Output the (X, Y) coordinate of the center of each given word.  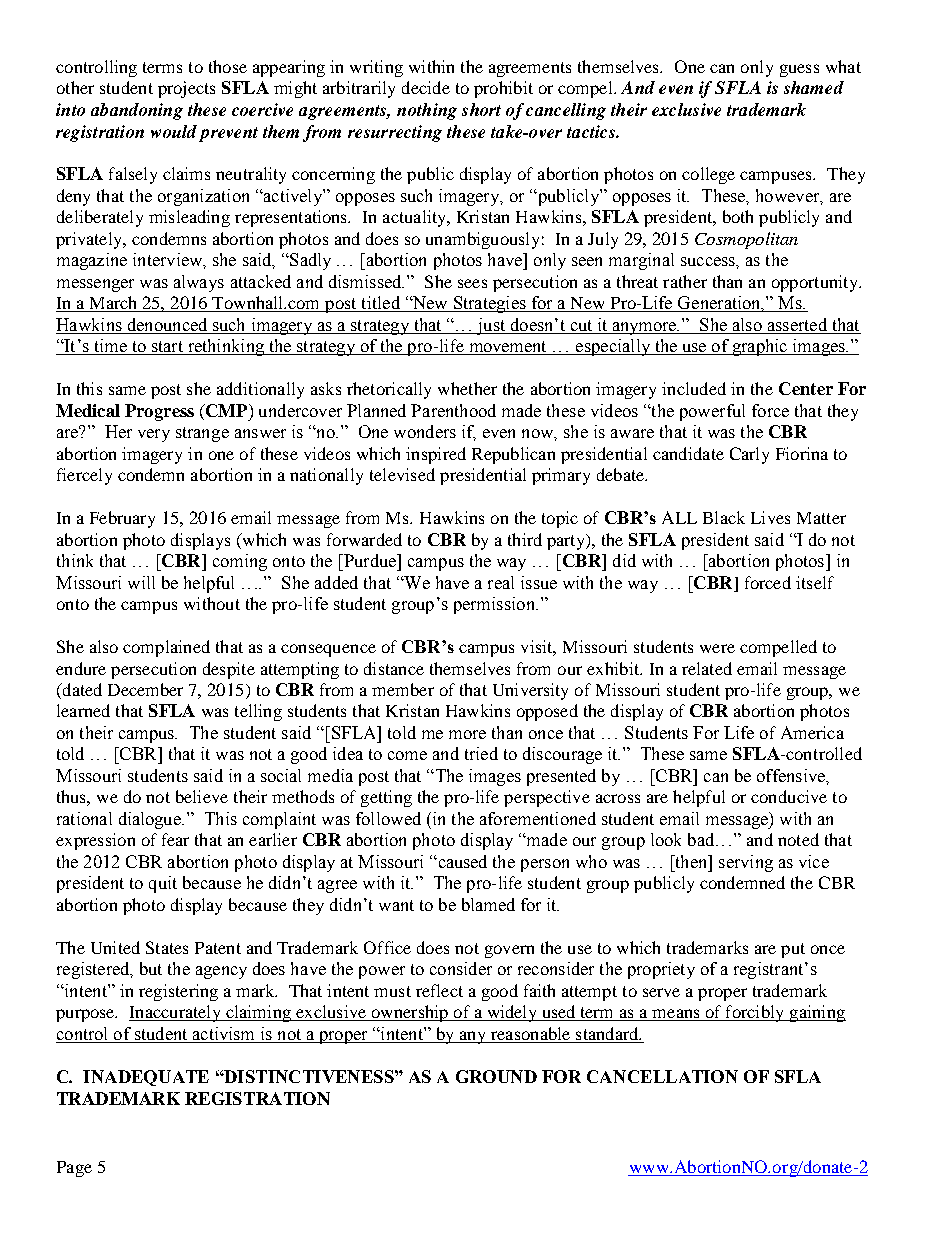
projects (186, 89)
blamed (488, 904)
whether (467, 388)
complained (166, 648)
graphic (760, 347)
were (717, 648)
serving (746, 863)
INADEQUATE (146, 1078)
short (481, 109)
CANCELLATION (662, 1076)
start (167, 348)
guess (799, 70)
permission (495, 605)
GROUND (496, 1076)
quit (163, 884)
